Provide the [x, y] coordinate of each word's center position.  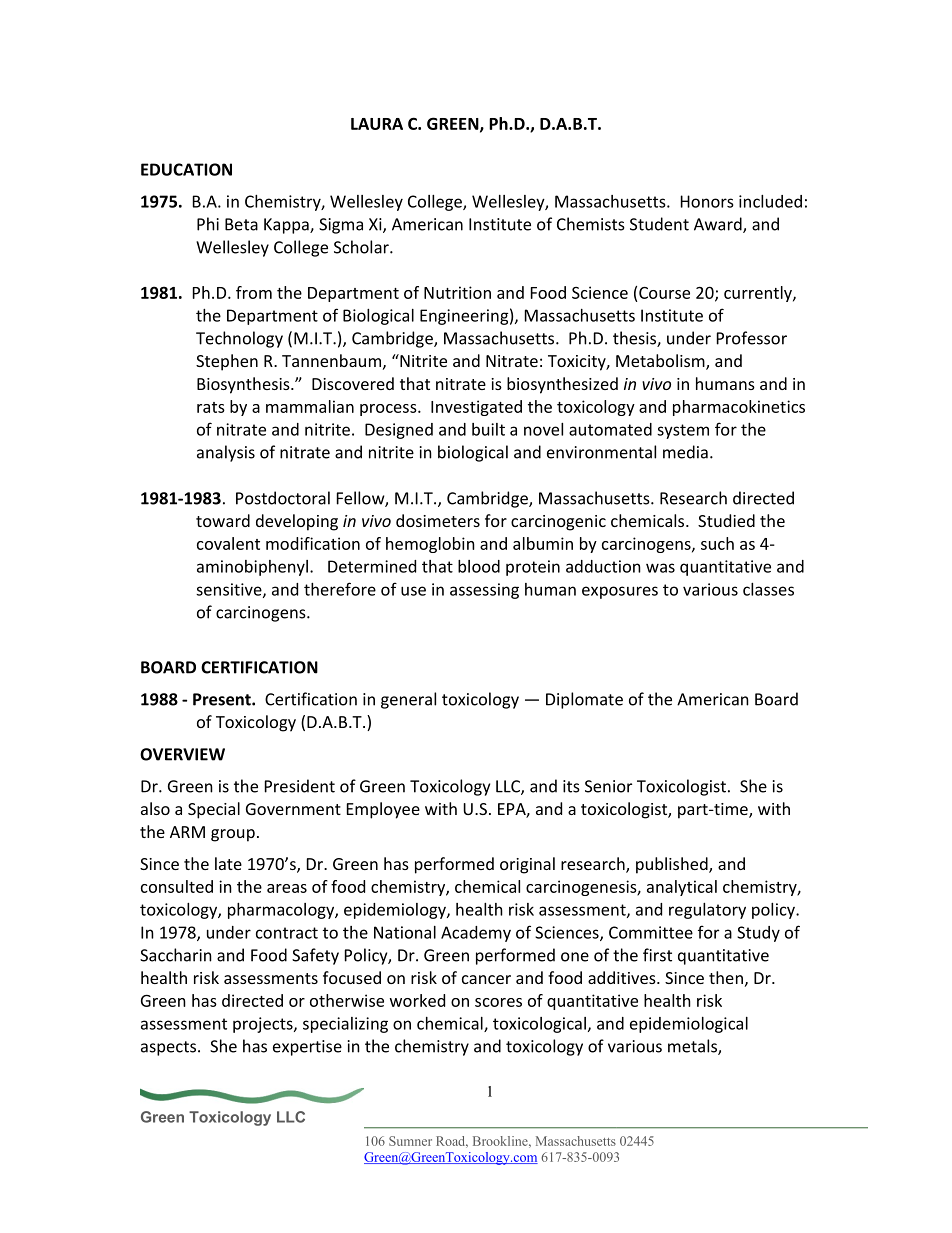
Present [223, 699]
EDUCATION [186, 169]
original [527, 865]
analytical [682, 888]
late [228, 863]
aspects [170, 1048]
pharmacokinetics [739, 408]
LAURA [377, 124]
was [660, 568]
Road [452, 1142]
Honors [707, 201]
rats [211, 407]
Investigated [476, 408]
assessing [484, 591]
